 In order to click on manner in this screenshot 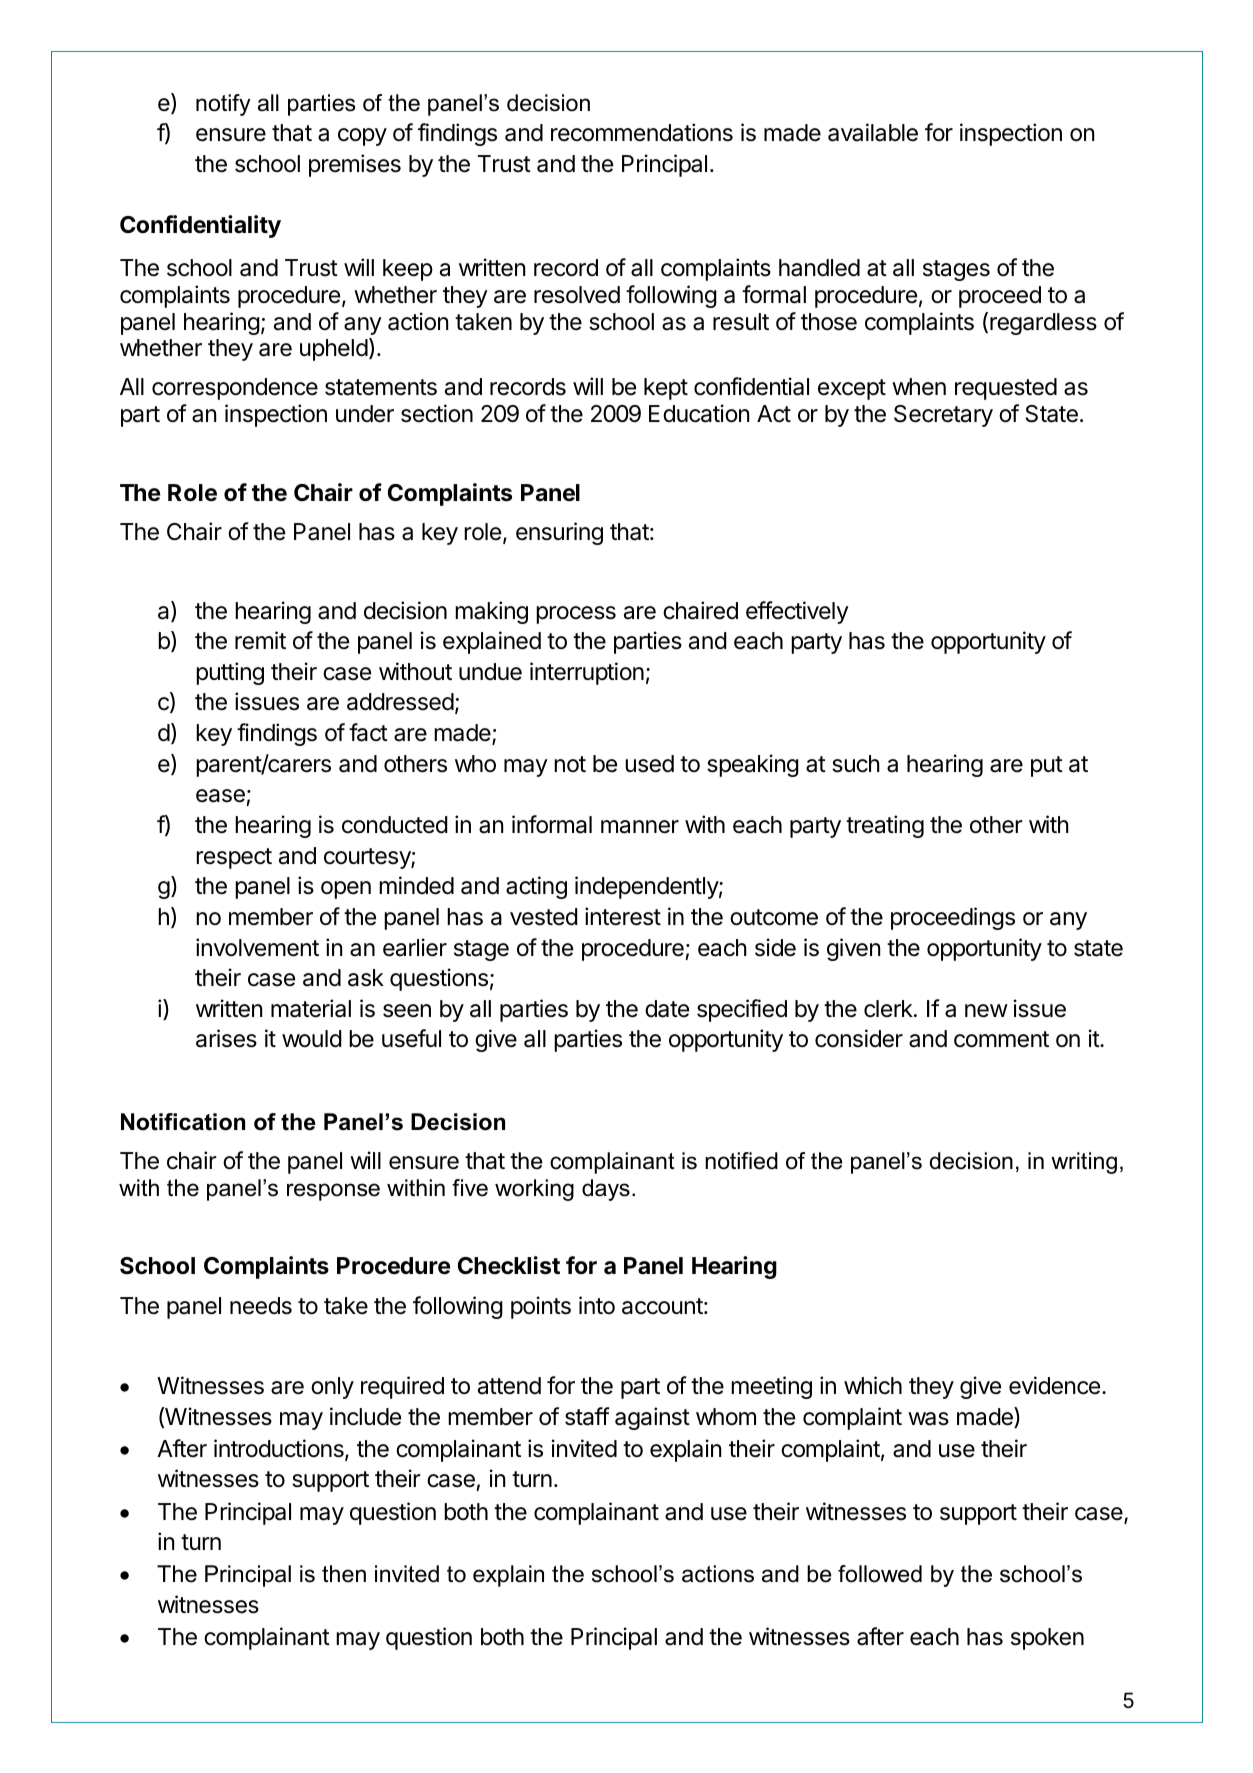, I will do `click(640, 827)`.
